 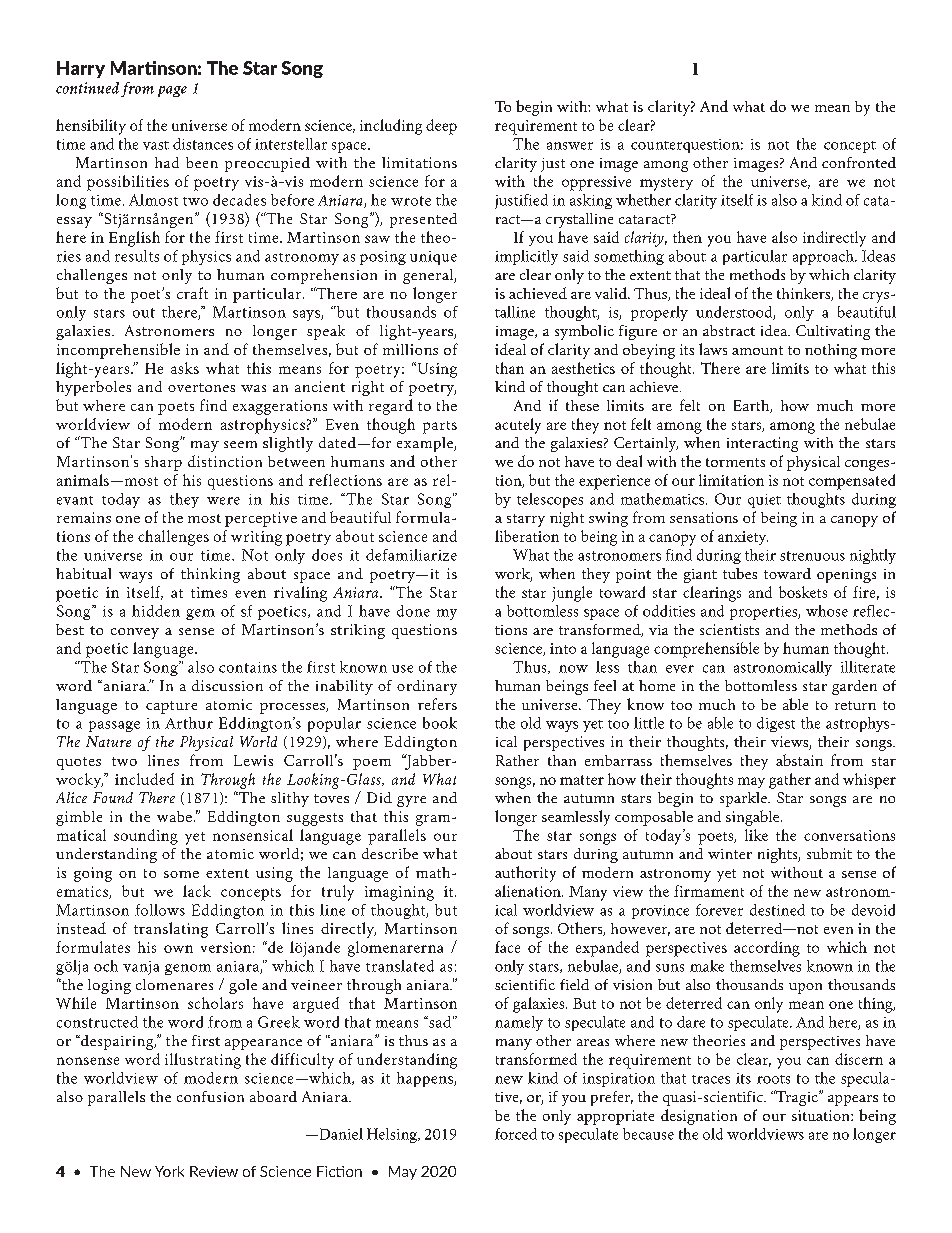 What do you see at coordinates (859, 162) in the page?
I see `confronted` at bounding box center [859, 162].
